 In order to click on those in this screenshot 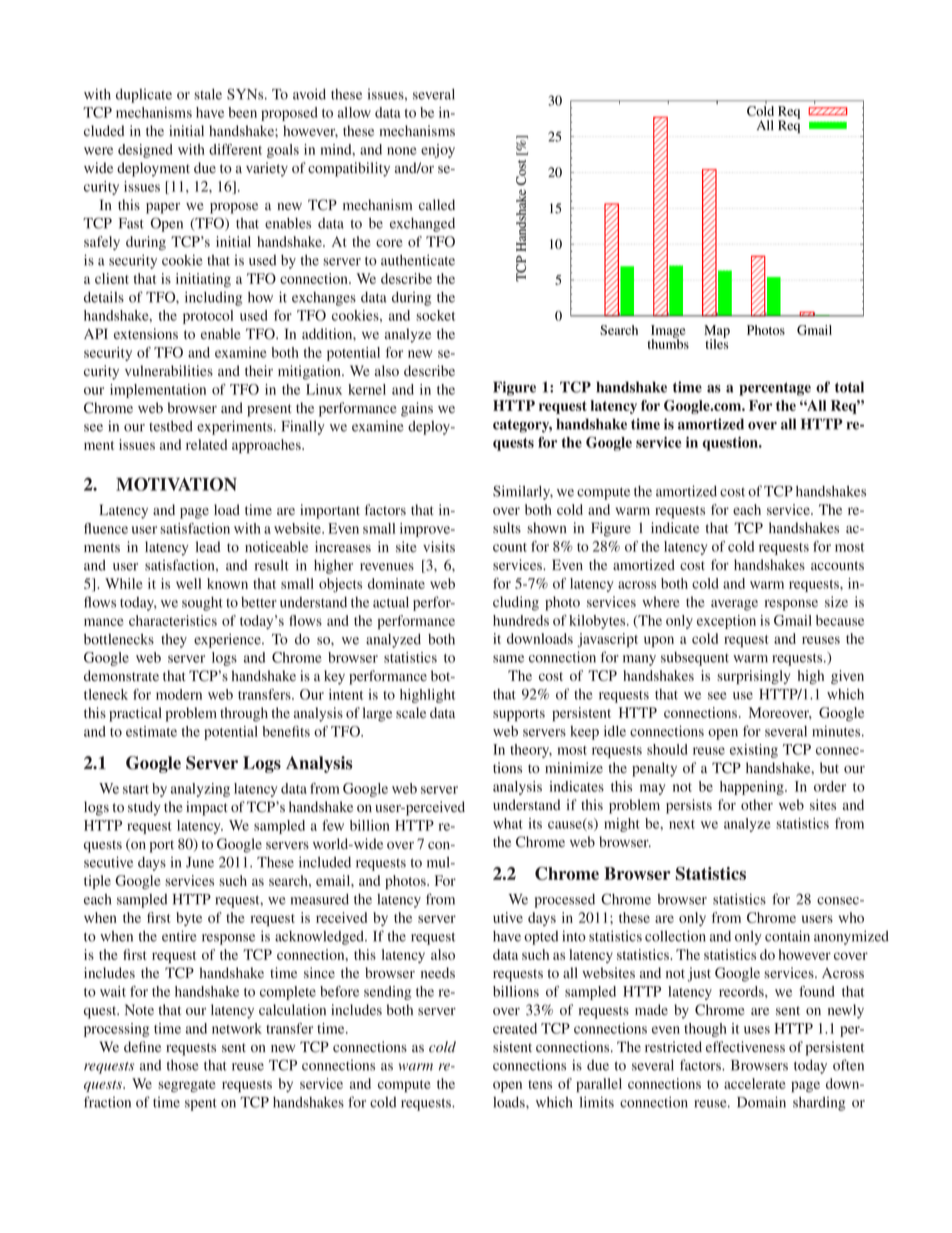, I will do `click(183, 1065)`.
